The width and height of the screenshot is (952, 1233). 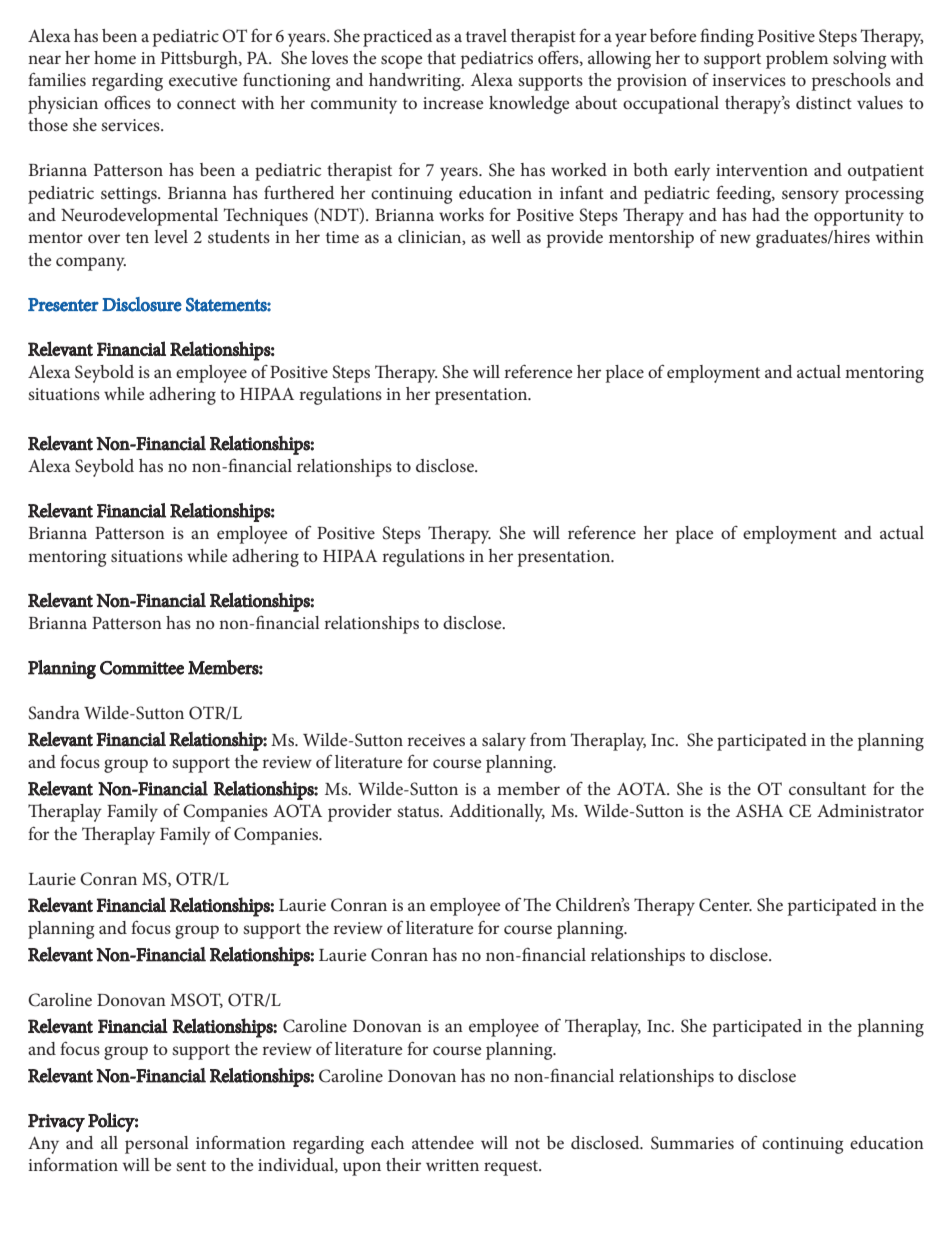 I want to click on consultant, so click(x=827, y=788).
